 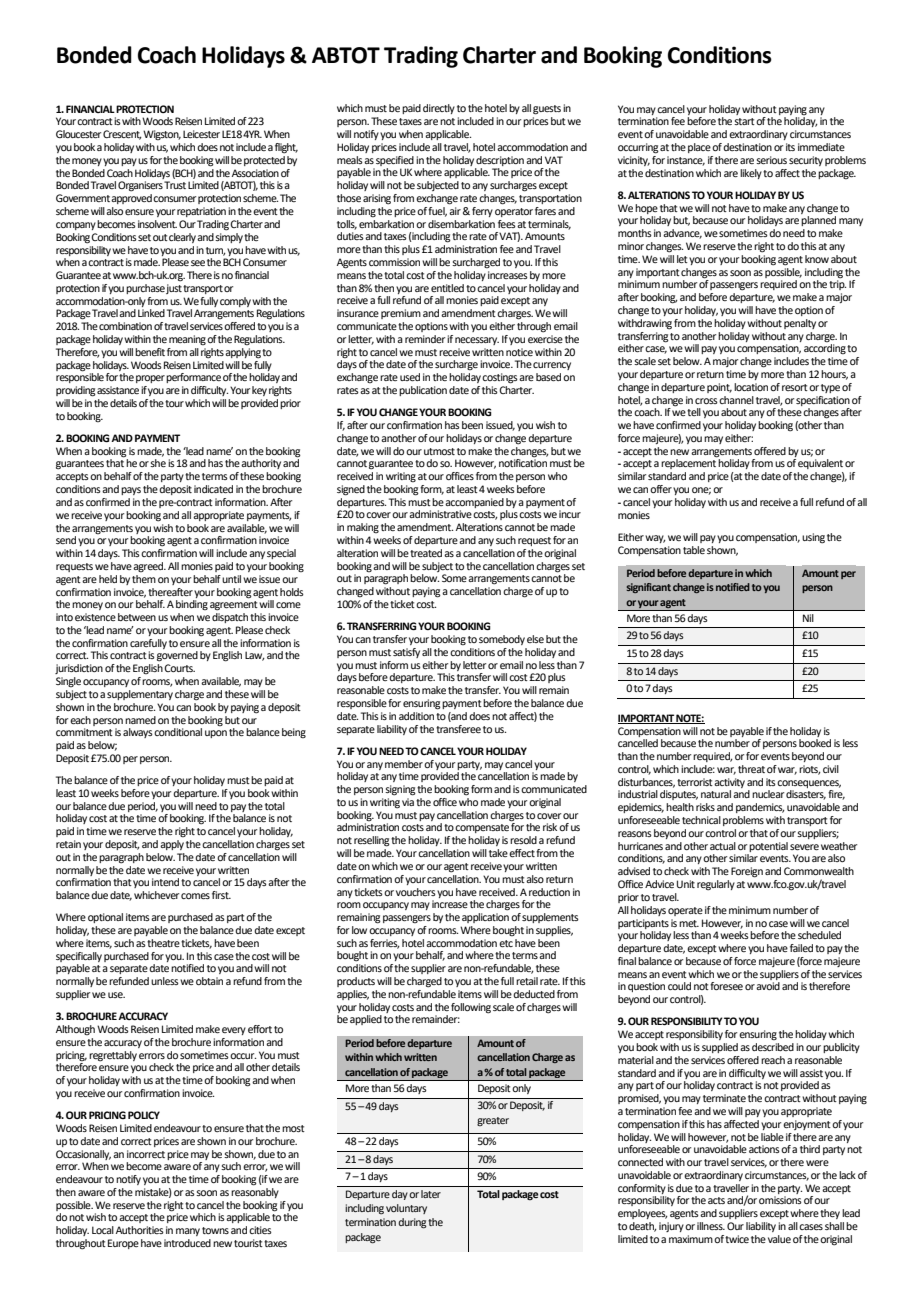 I want to click on Crescent, so click(x=122, y=135).
